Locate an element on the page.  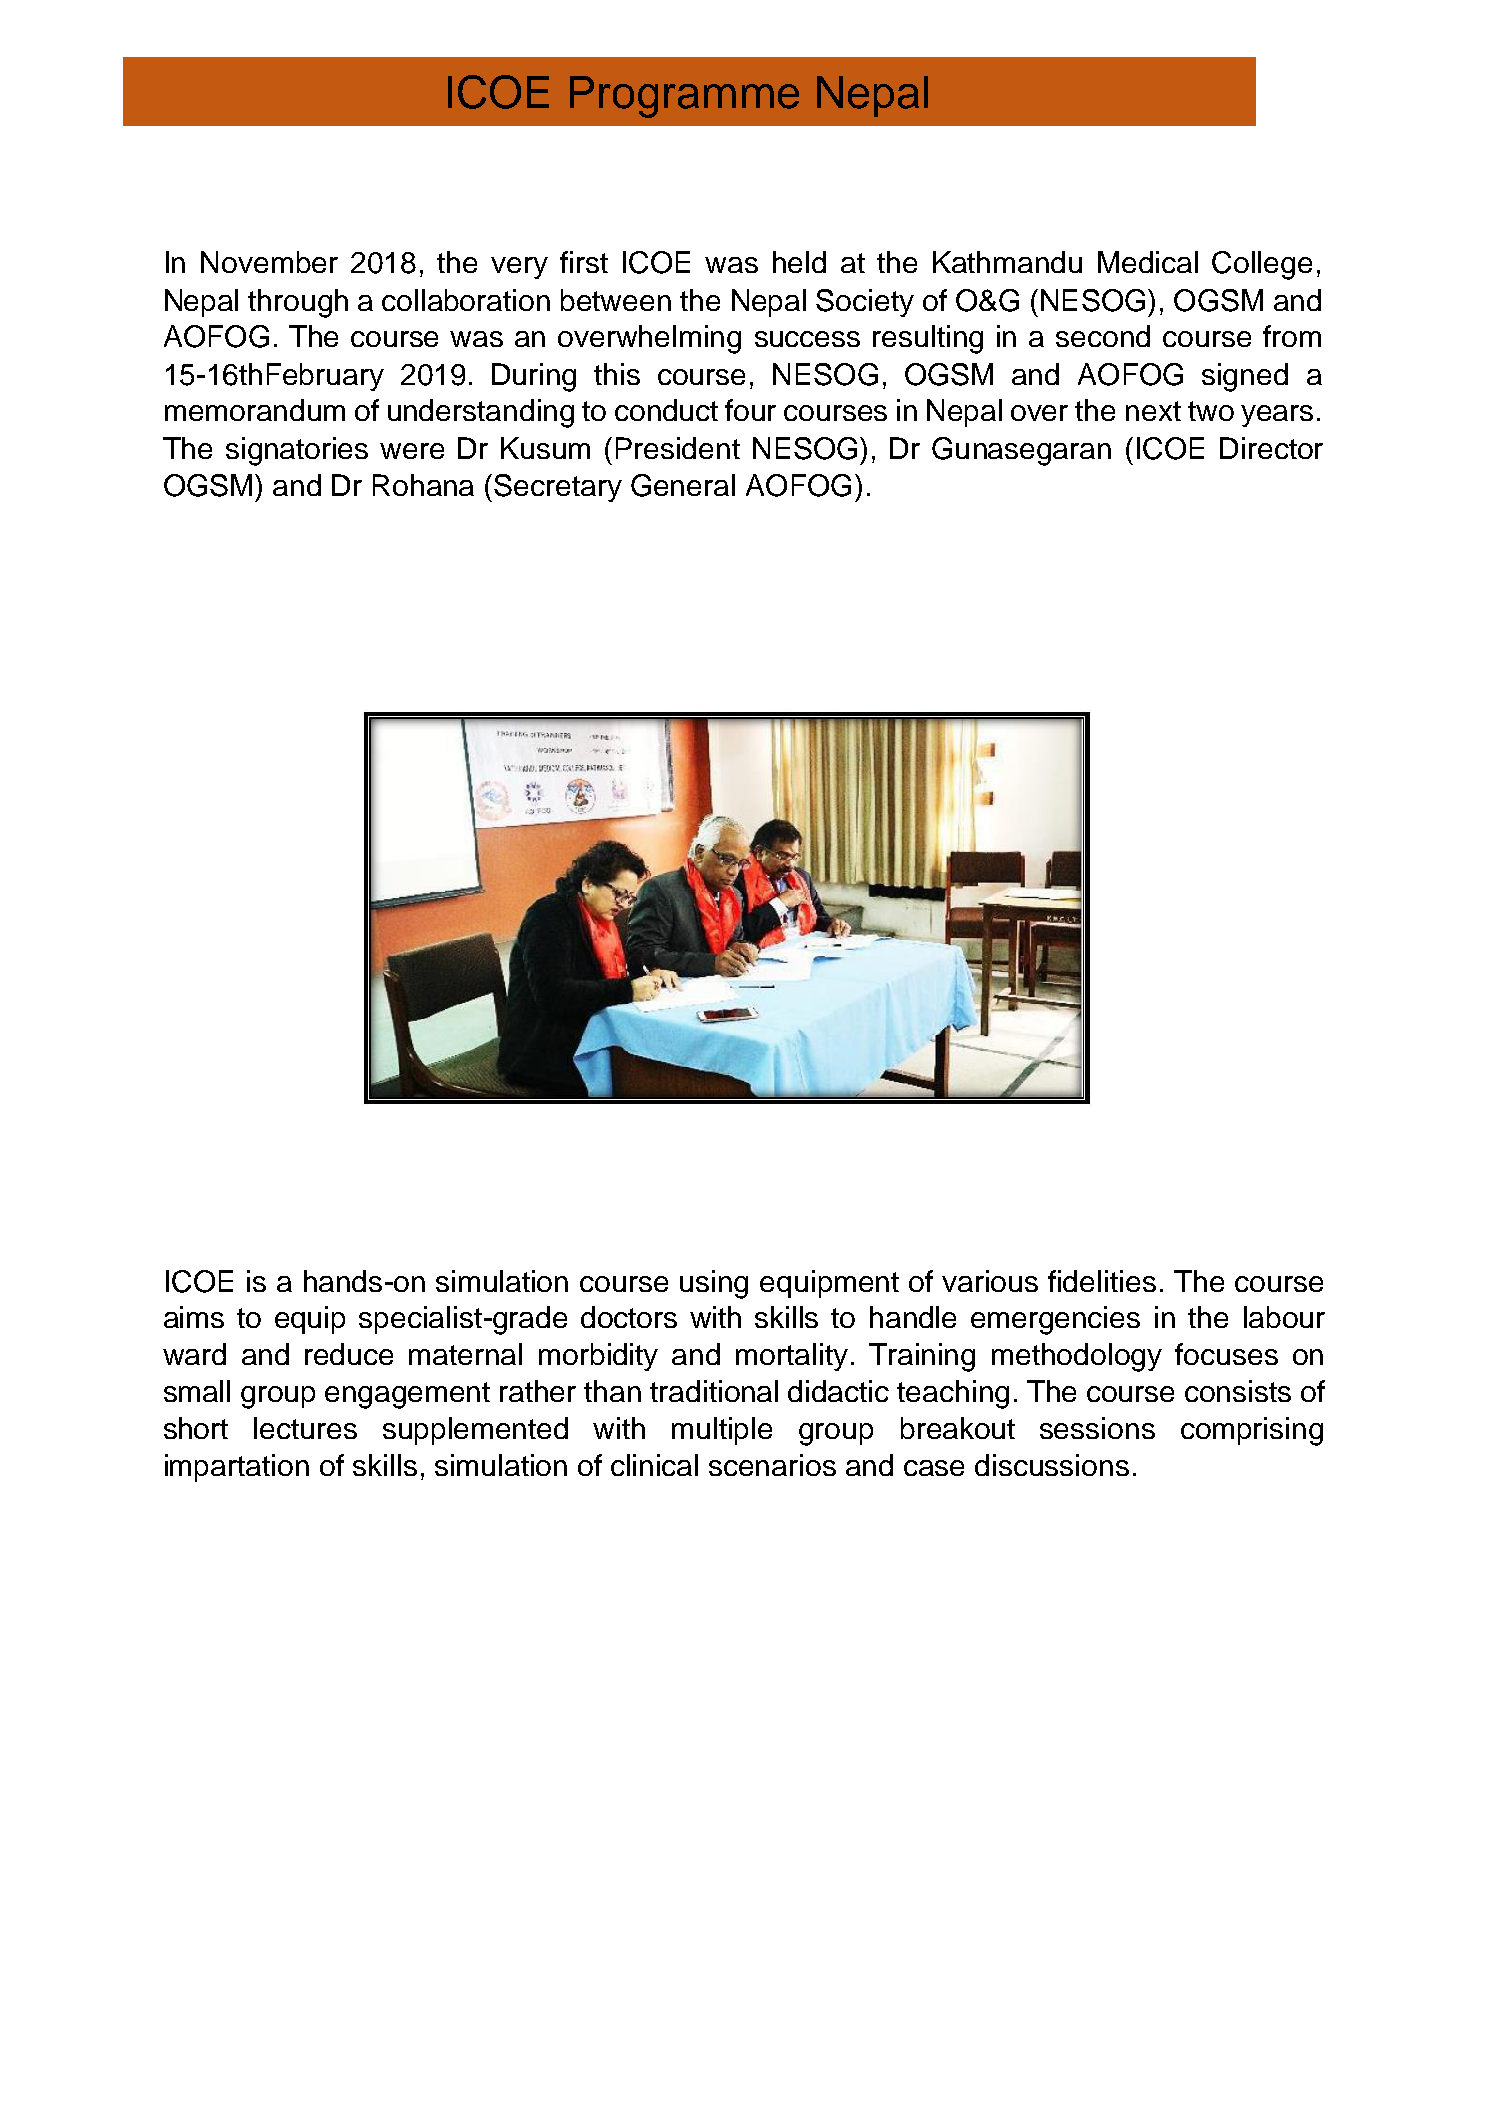
Secretary is located at coordinates (558, 488).
